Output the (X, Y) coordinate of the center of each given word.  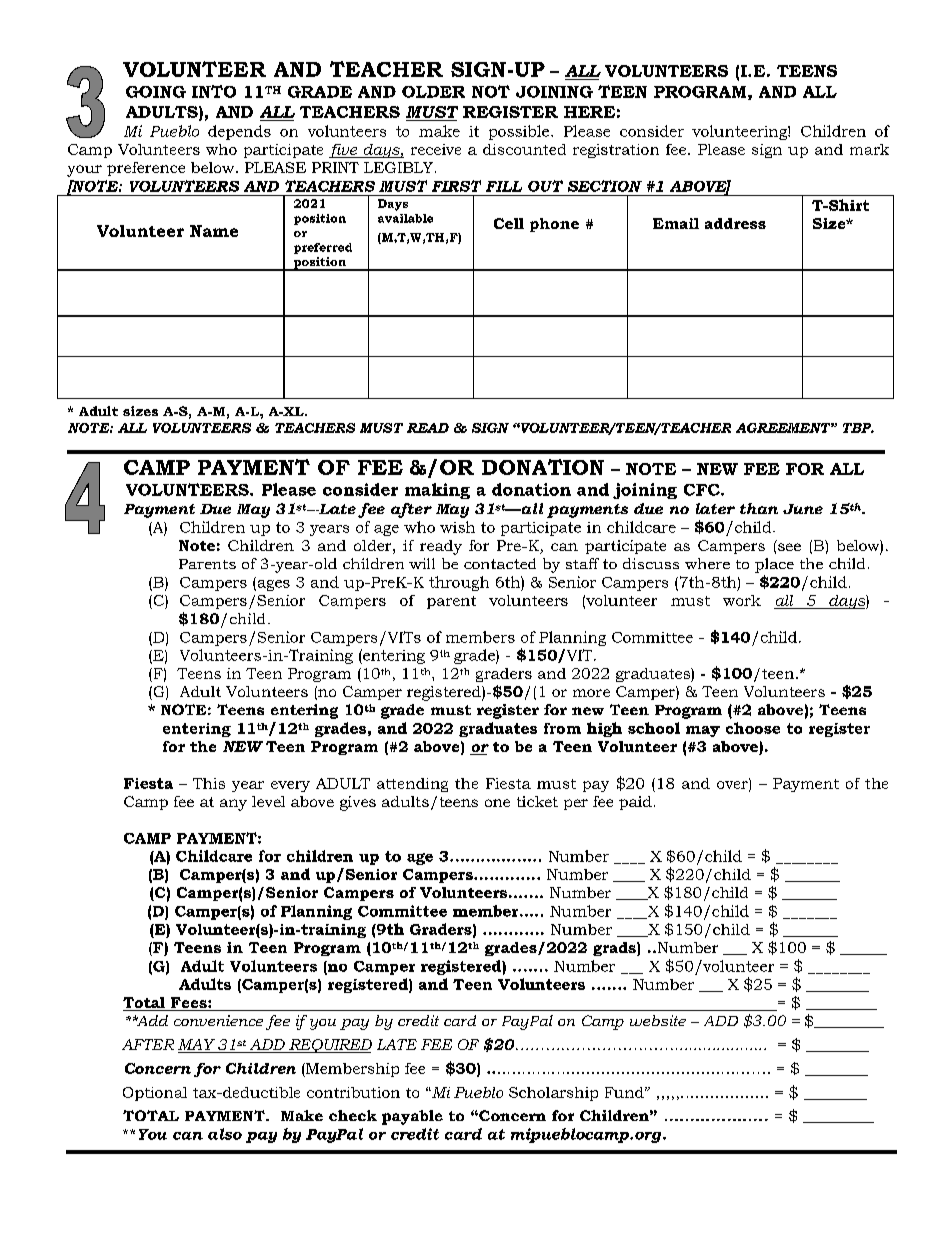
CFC (703, 490)
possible (520, 132)
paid (635, 803)
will (422, 563)
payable (412, 1117)
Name (214, 231)
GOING (156, 92)
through (459, 583)
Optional (155, 1094)
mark (869, 149)
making (437, 491)
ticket (537, 801)
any (233, 805)
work (742, 600)
